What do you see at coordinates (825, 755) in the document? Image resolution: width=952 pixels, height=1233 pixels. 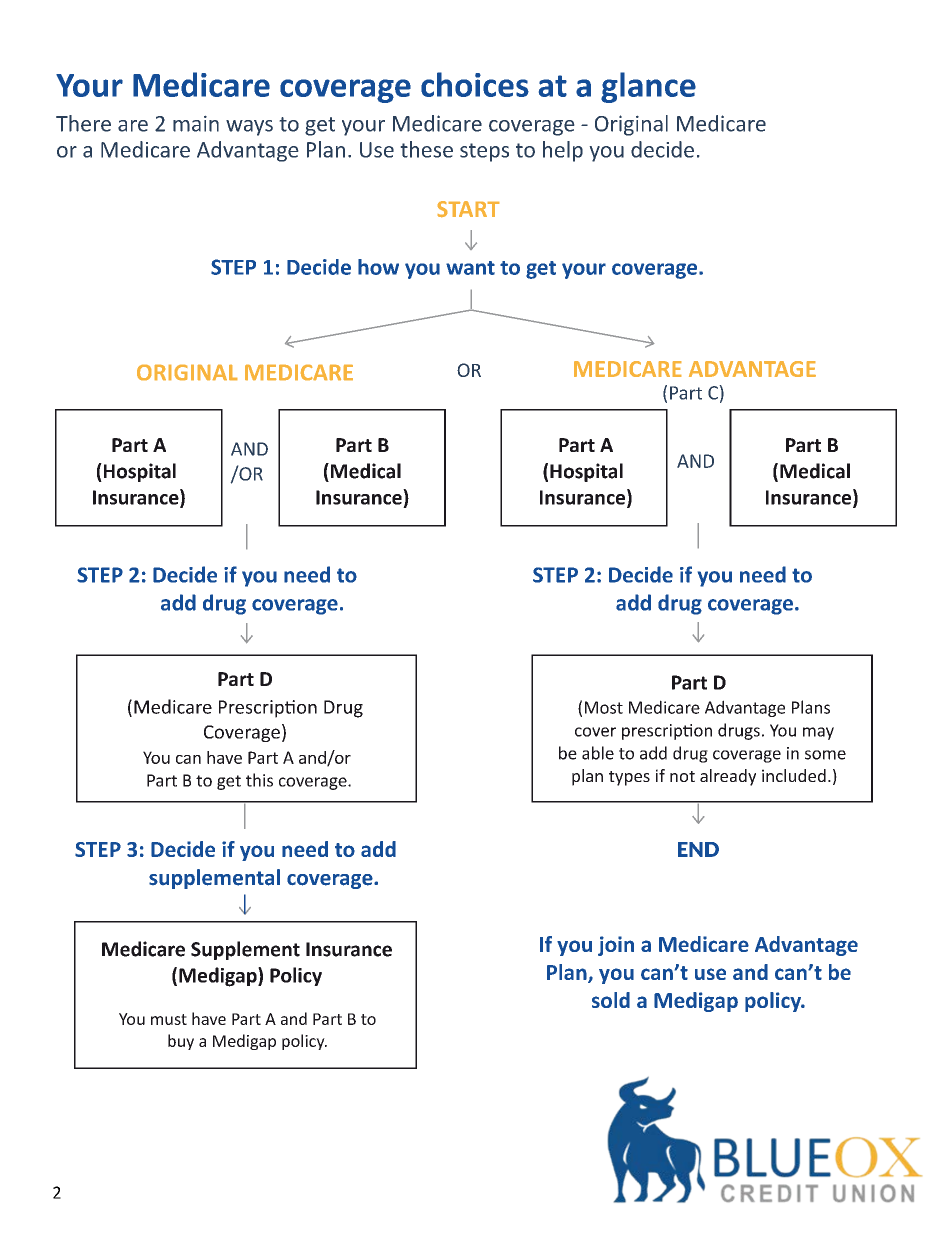 I see `some` at bounding box center [825, 755].
